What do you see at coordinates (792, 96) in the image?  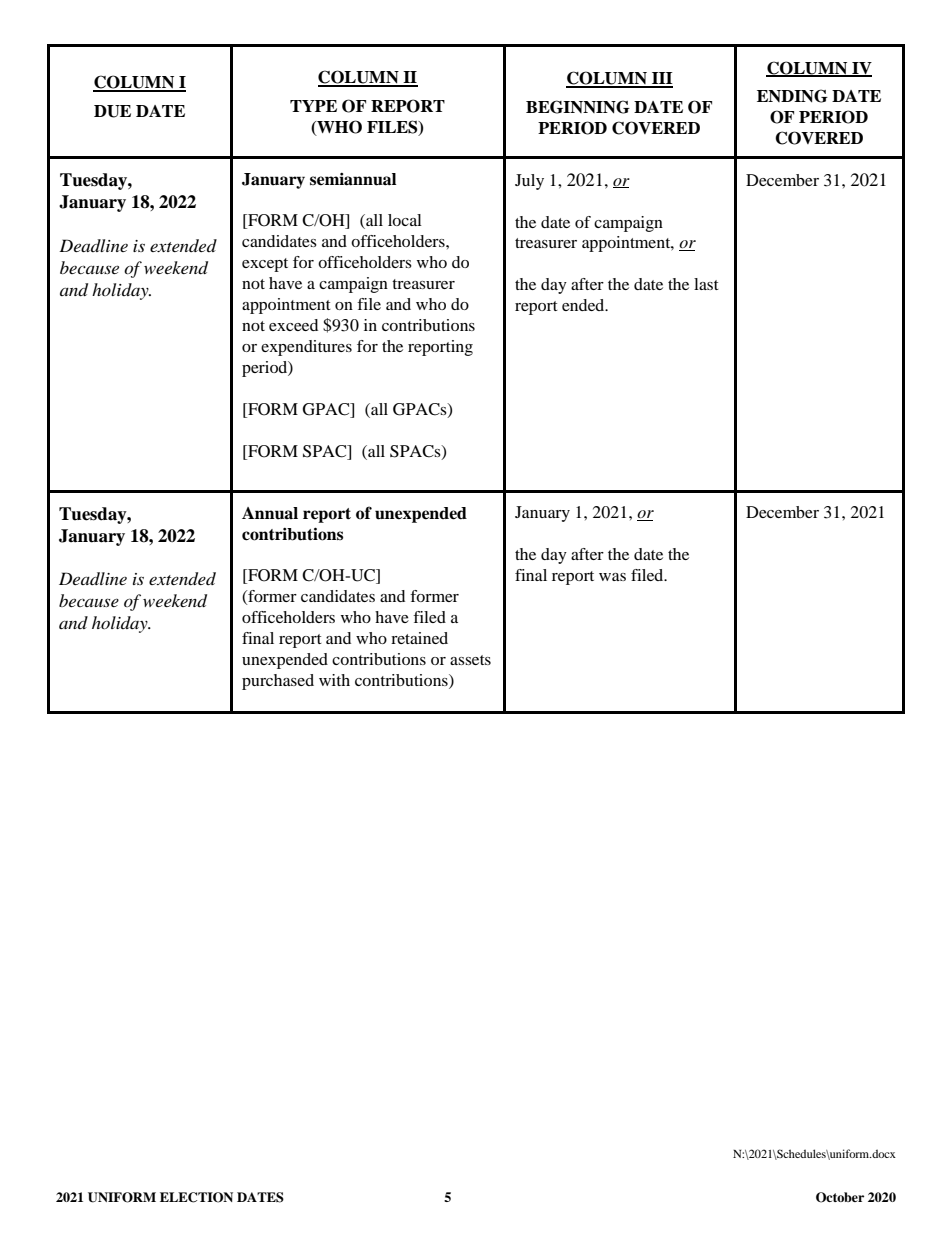 I see `ENDING` at bounding box center [792, 96].
